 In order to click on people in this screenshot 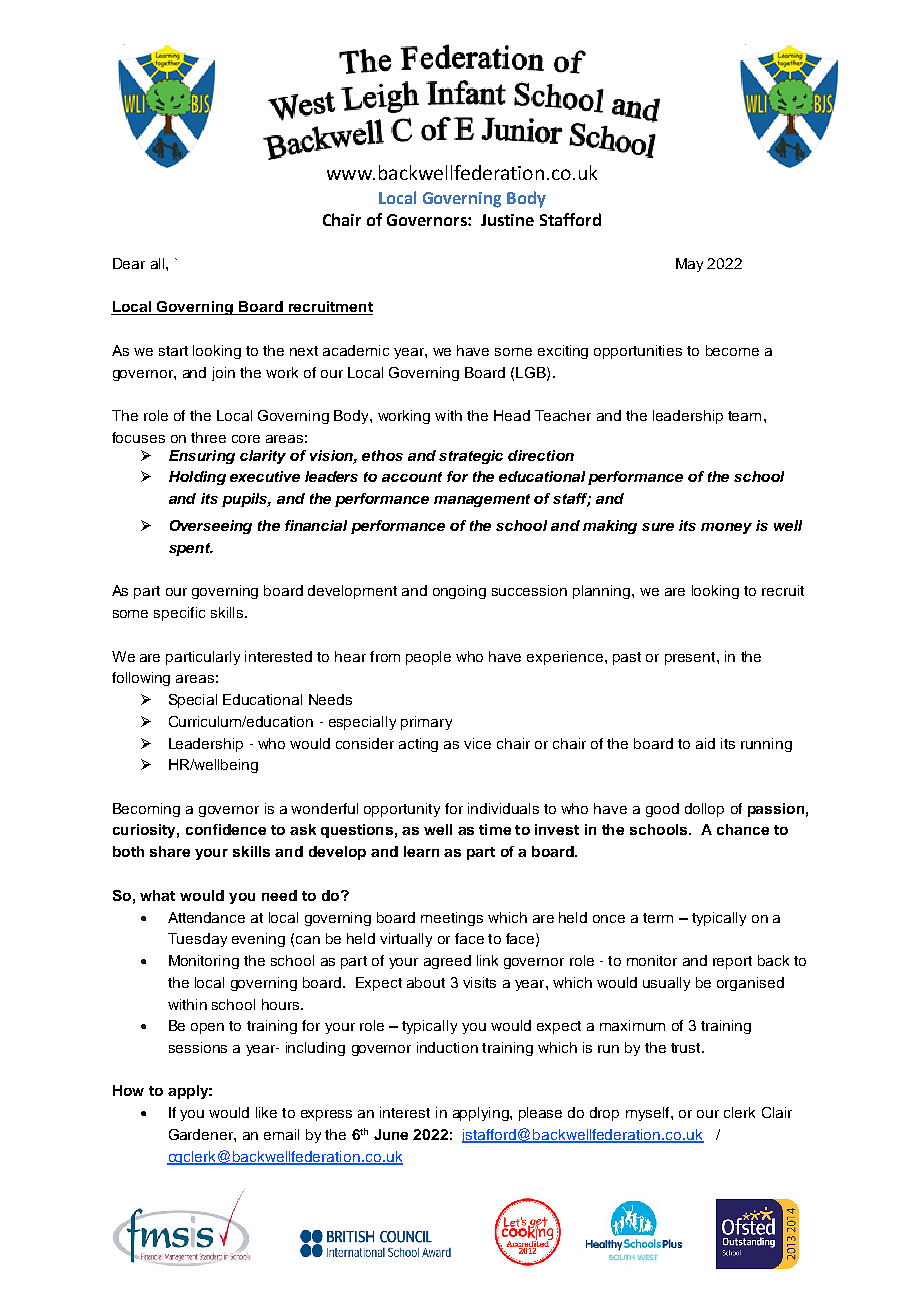, I will do `click(428, 658)`.
